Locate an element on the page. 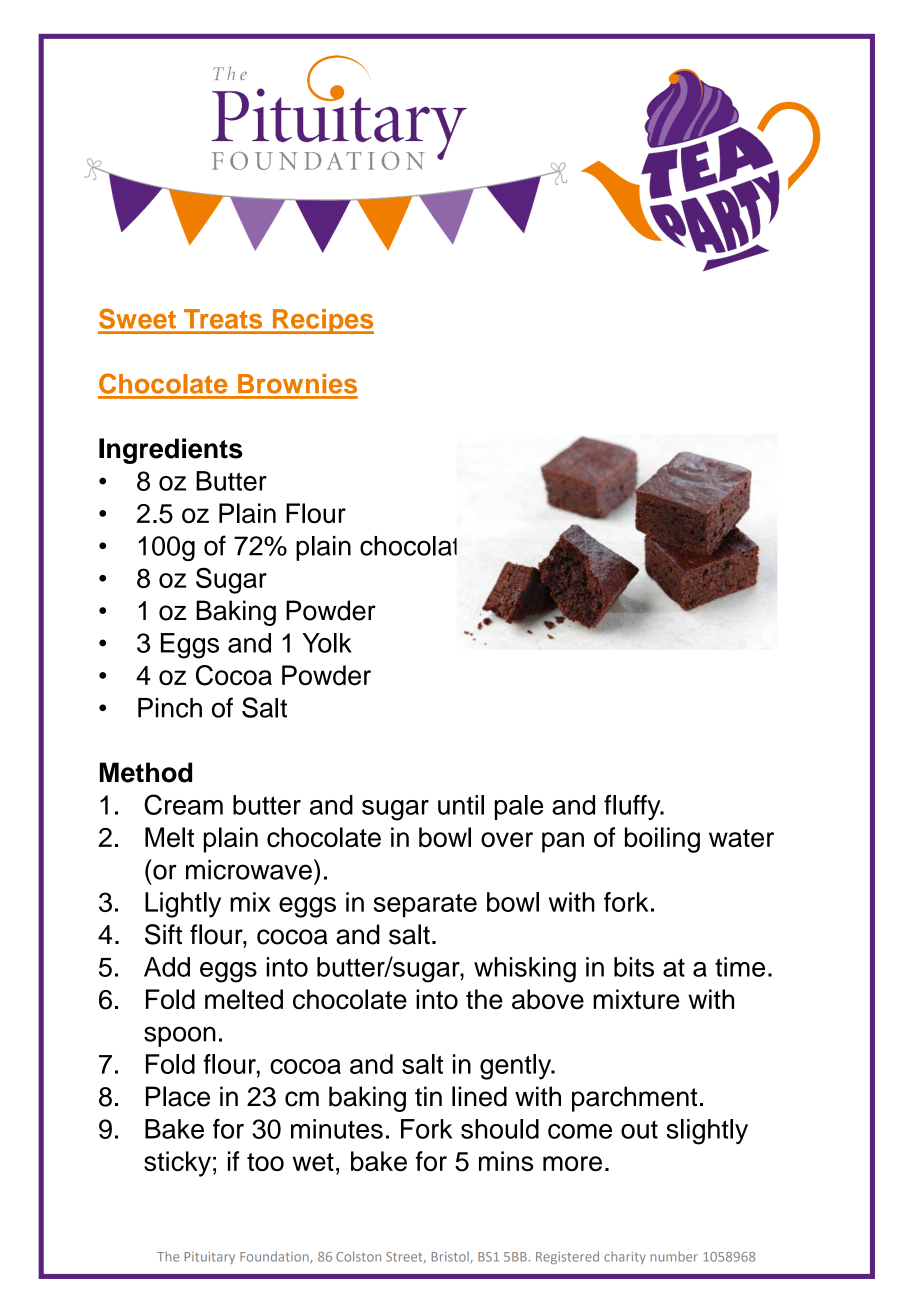 This image has height=1316, width=911. Pinch is located at coordinates (170, 708).
